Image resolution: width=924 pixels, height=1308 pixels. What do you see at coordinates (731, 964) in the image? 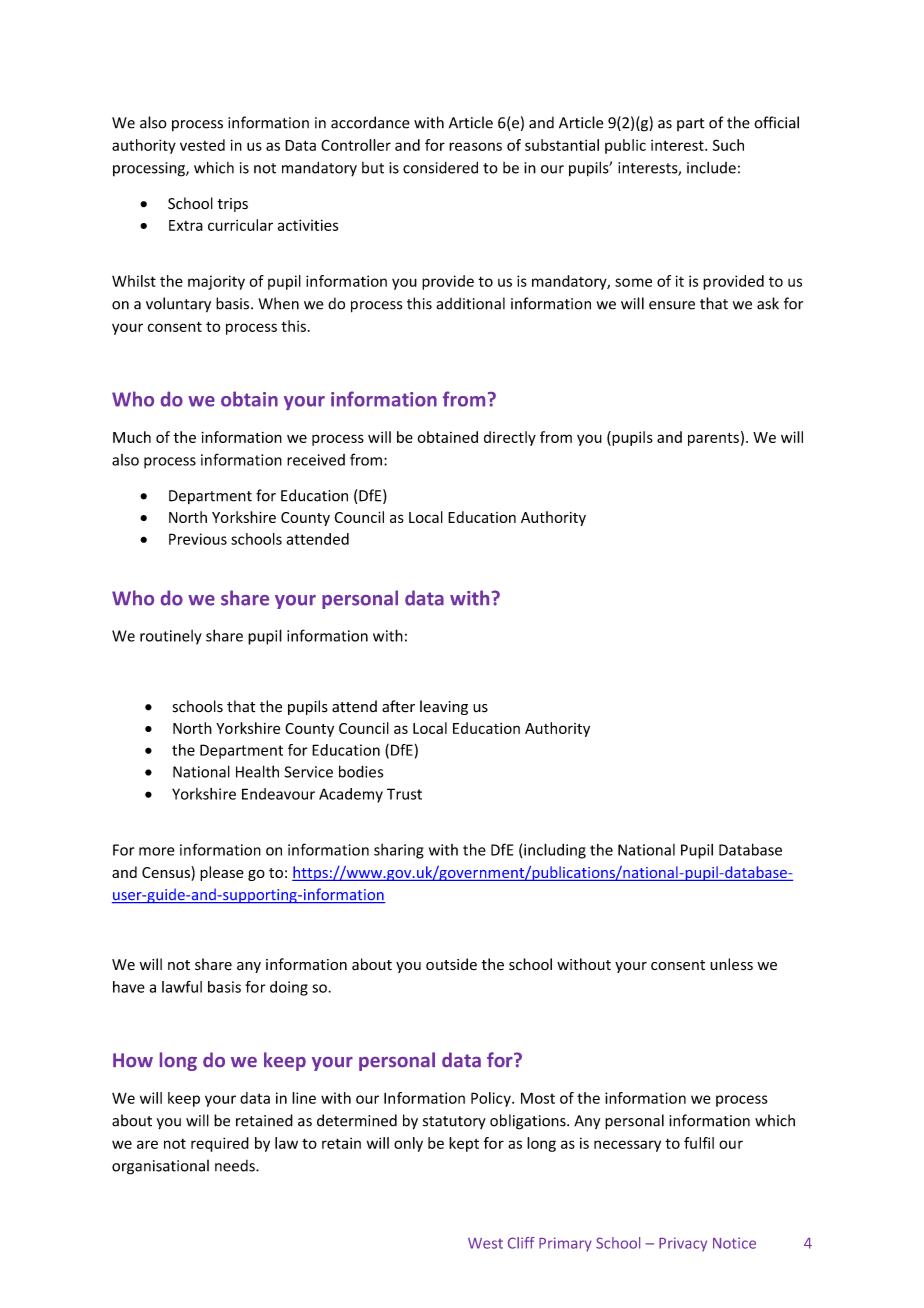
I see `unless` at bounding box center [731, 964].
